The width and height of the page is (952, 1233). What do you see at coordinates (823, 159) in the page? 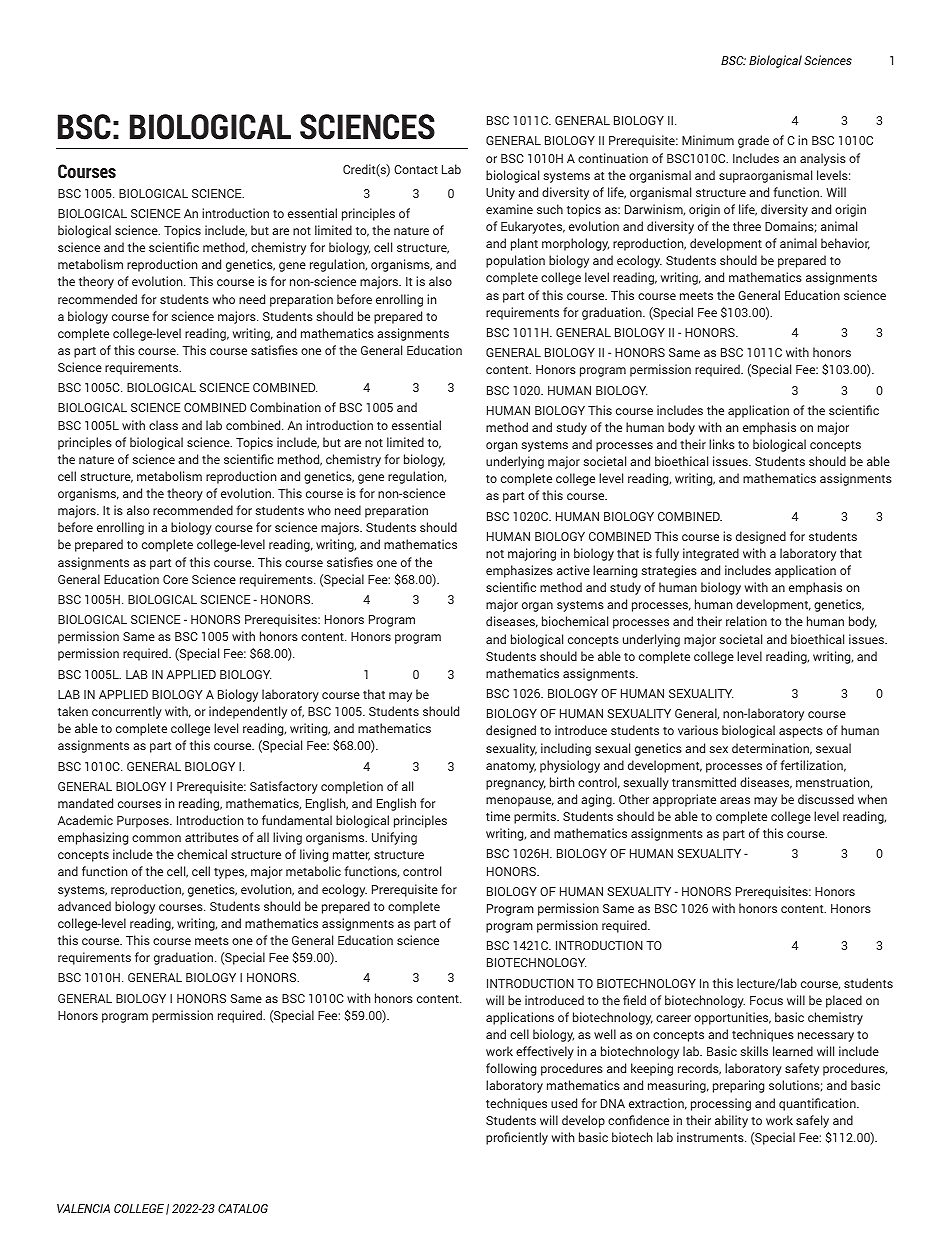
I see `analysis` at bounding box center [823, 159].
